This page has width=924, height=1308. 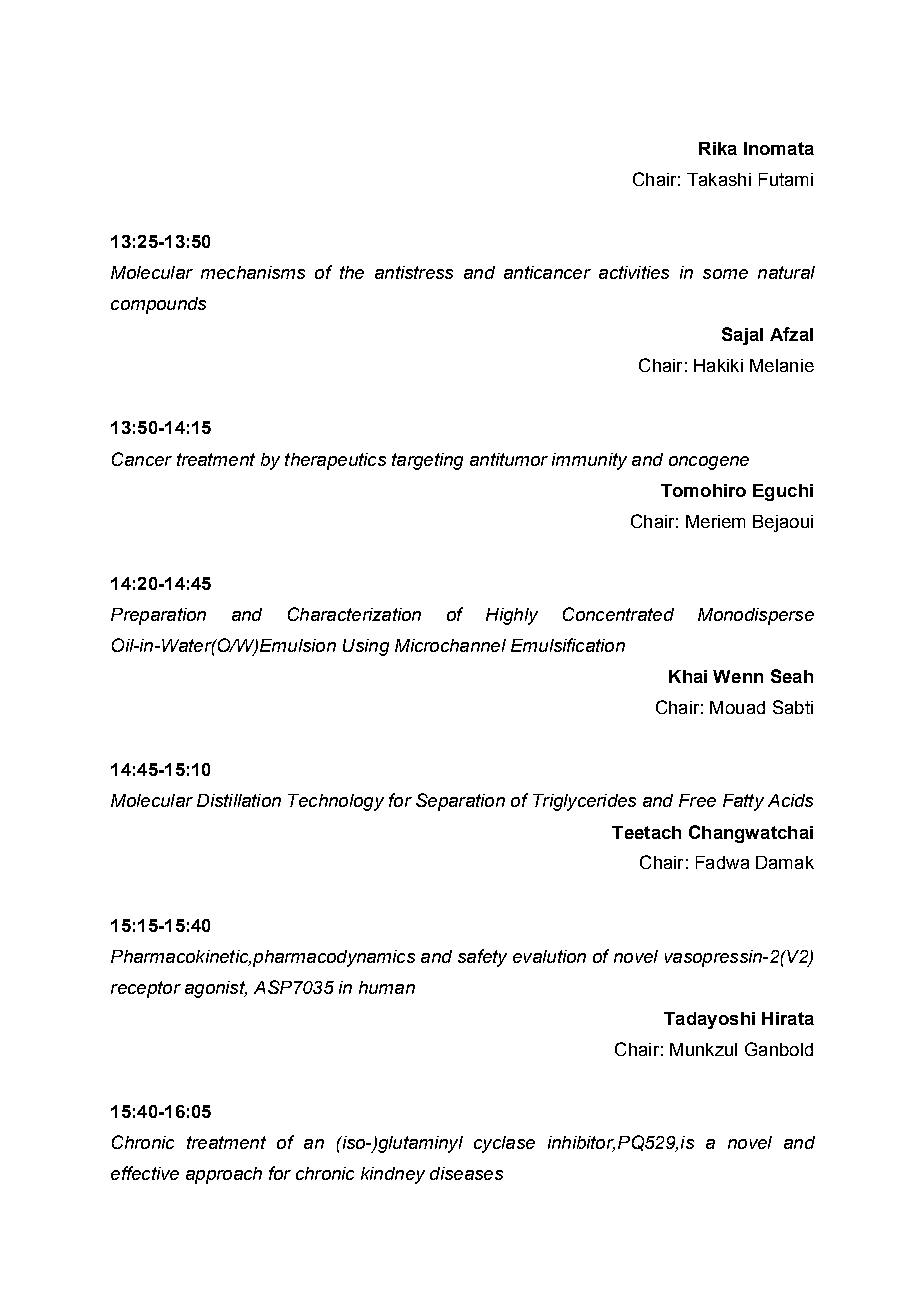 What do you see at coordinates (738, 676) in the page?
I see `Wenn` at bounding box center [738, 676].
